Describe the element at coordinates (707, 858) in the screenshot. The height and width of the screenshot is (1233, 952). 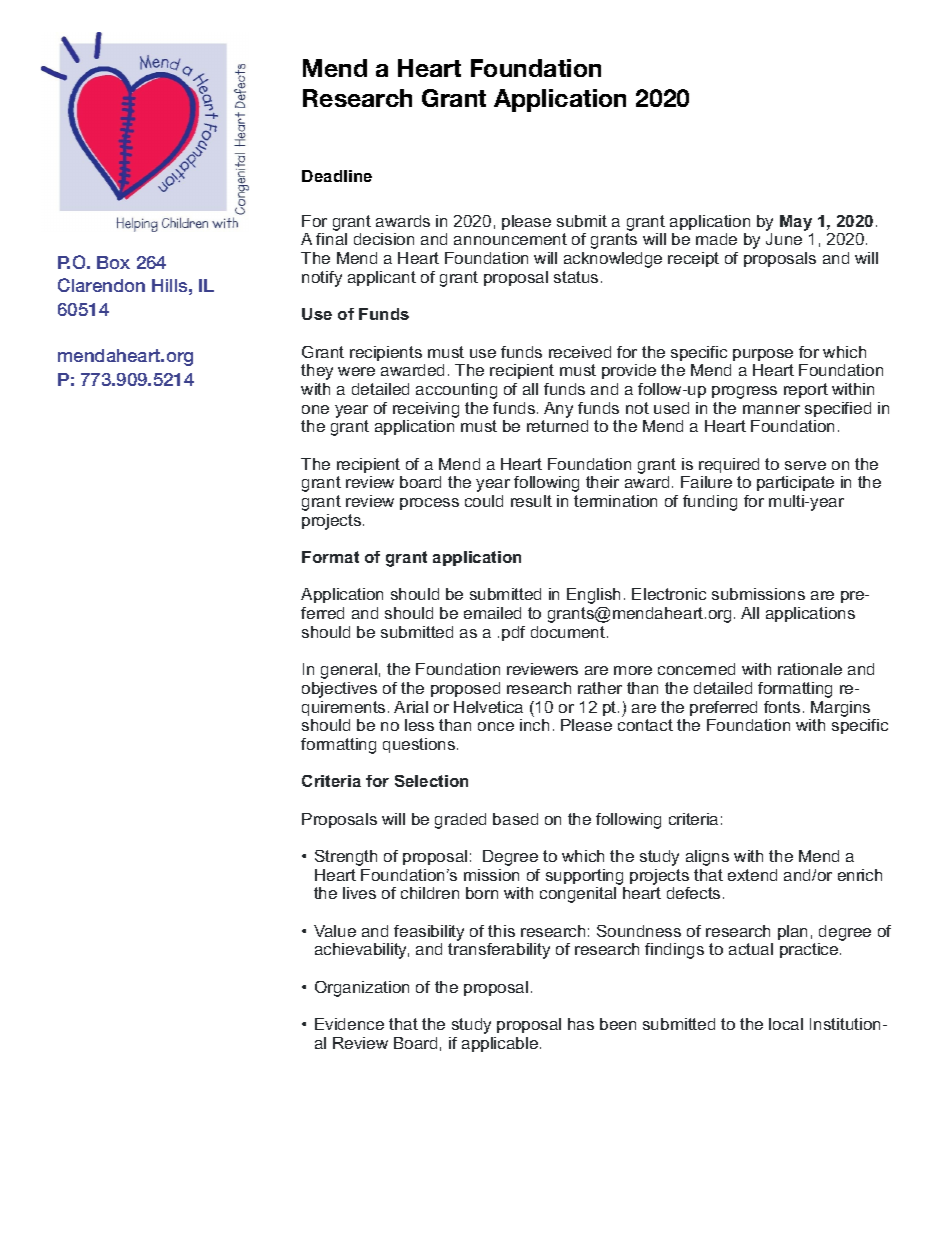
I see `aligns` at that location.
